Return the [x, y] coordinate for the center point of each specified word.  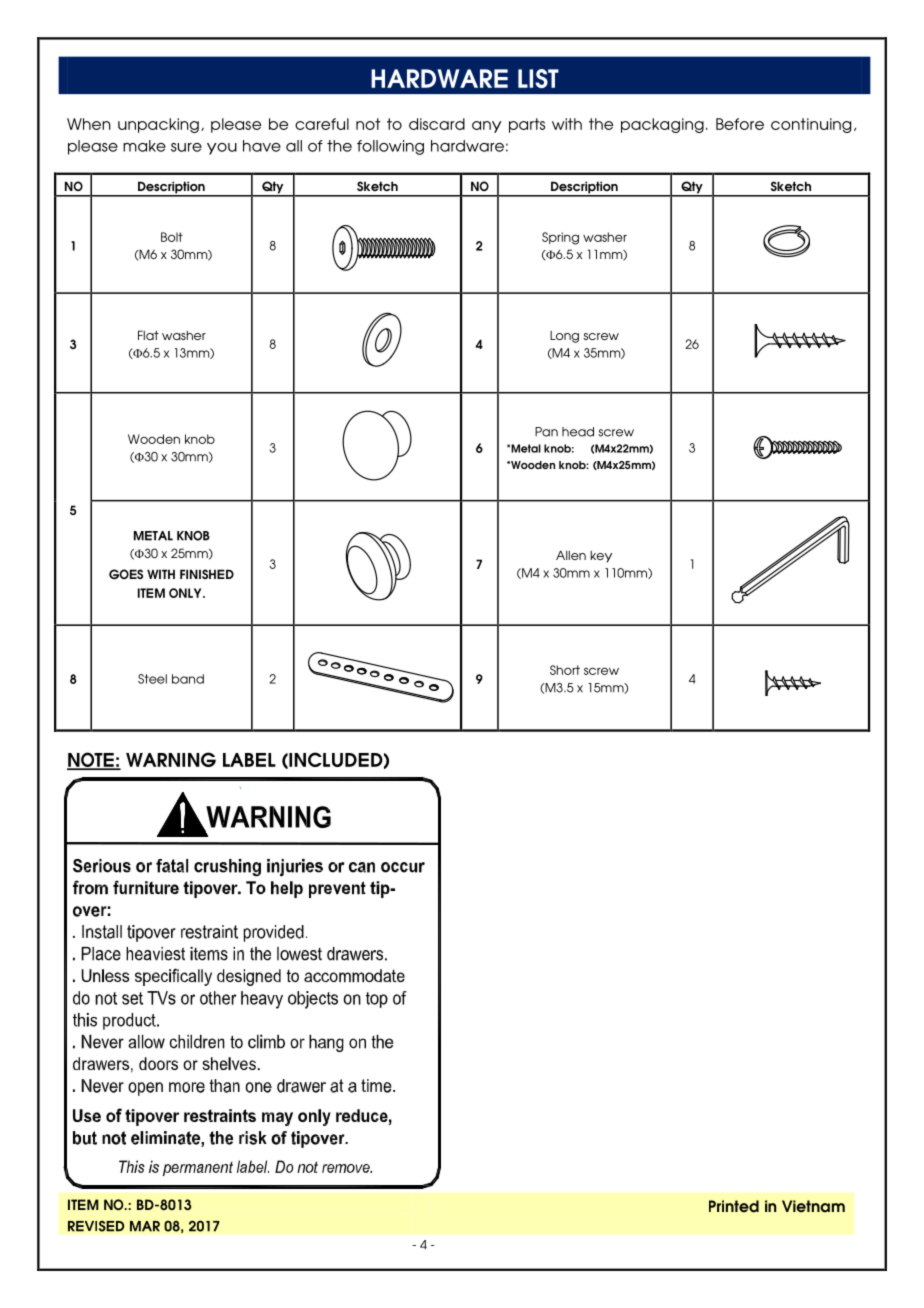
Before [740, 124]
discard [437, 124]
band [188, 679]
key [601, 557]
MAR [145, 1226]
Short [565, 670]
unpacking [158, 125]
